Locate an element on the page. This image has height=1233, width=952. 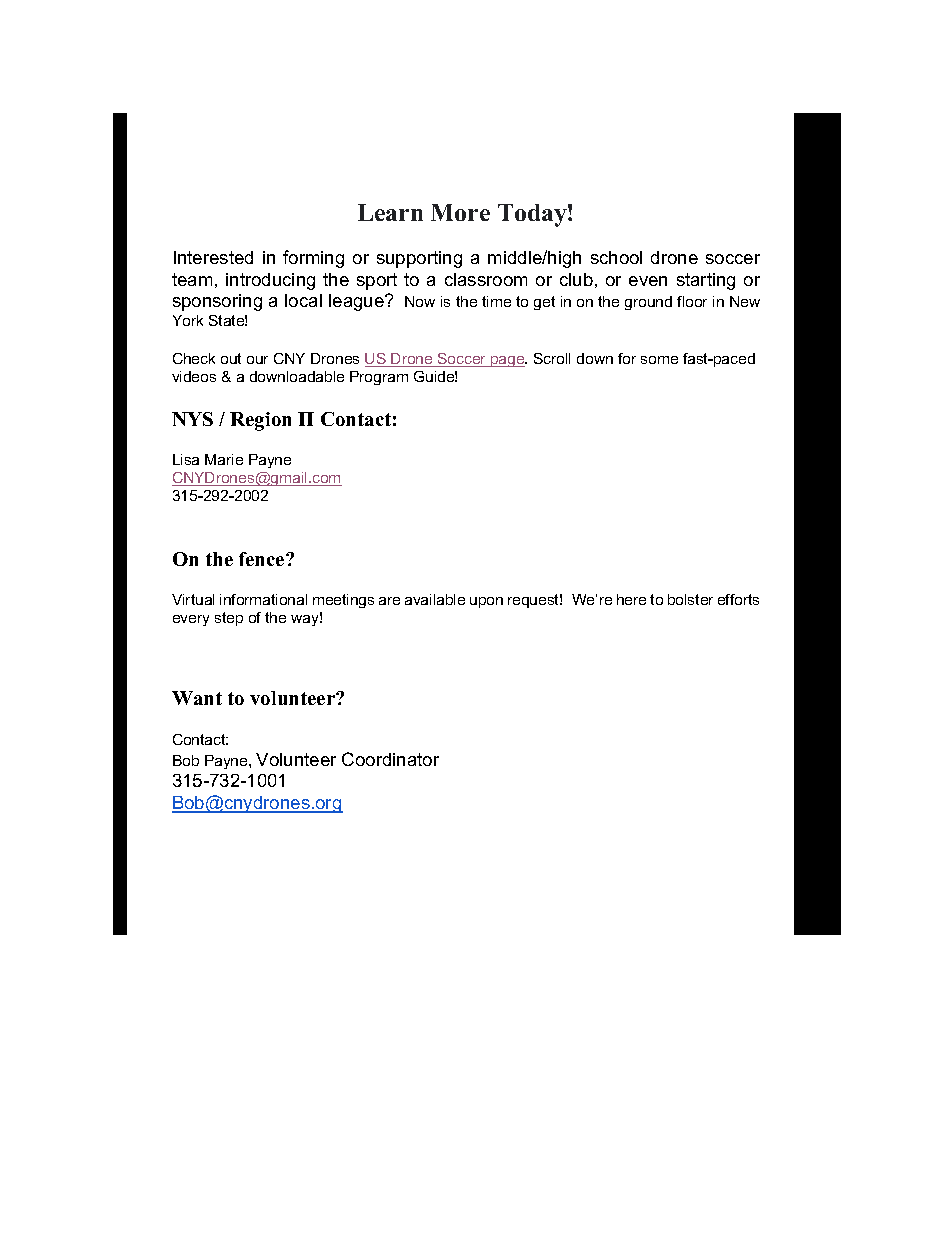
Coordinator is located at coordinates (390, 759).
